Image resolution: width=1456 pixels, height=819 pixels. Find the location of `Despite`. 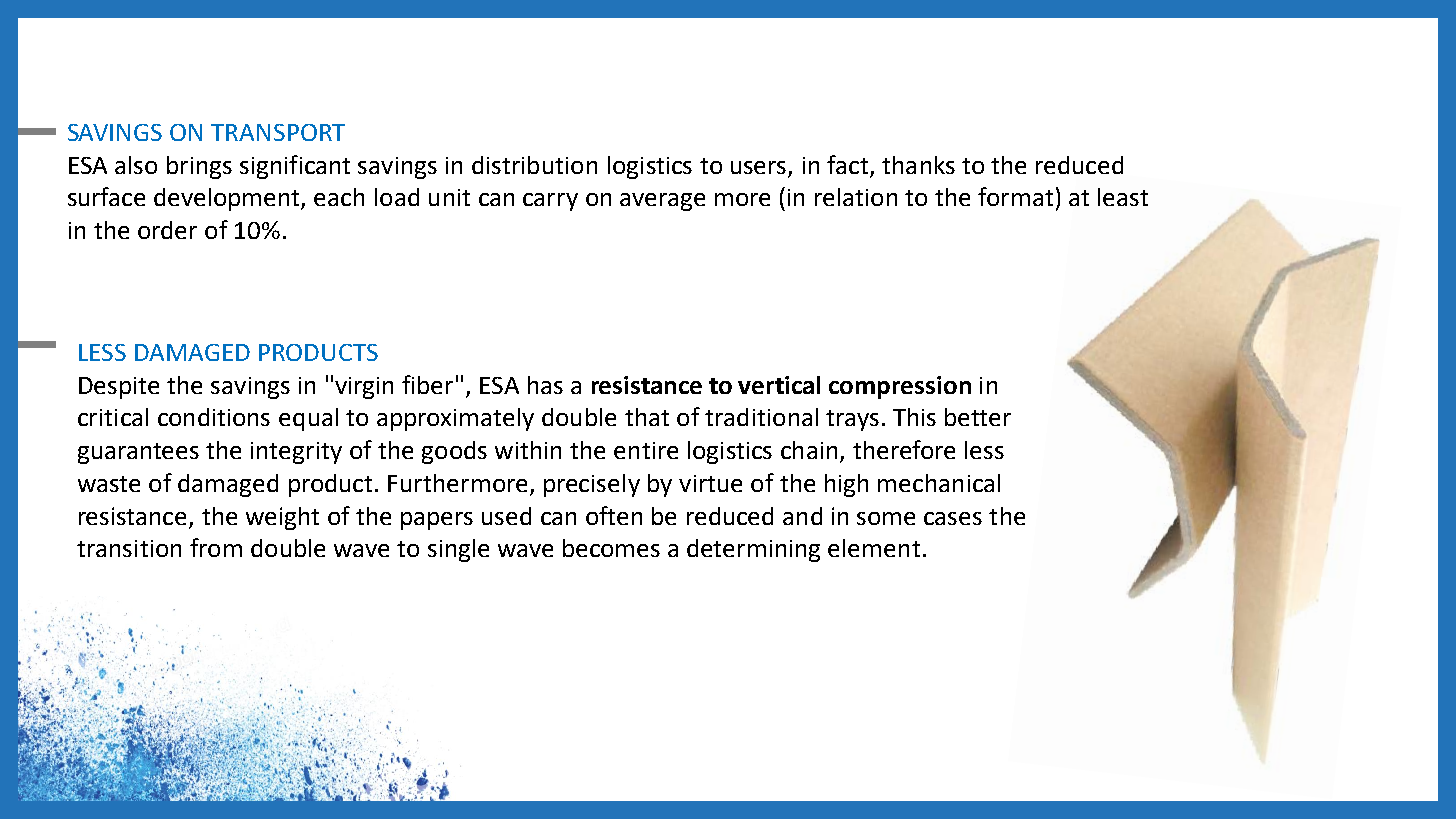

Despite is located at coordinates (119, 388).
